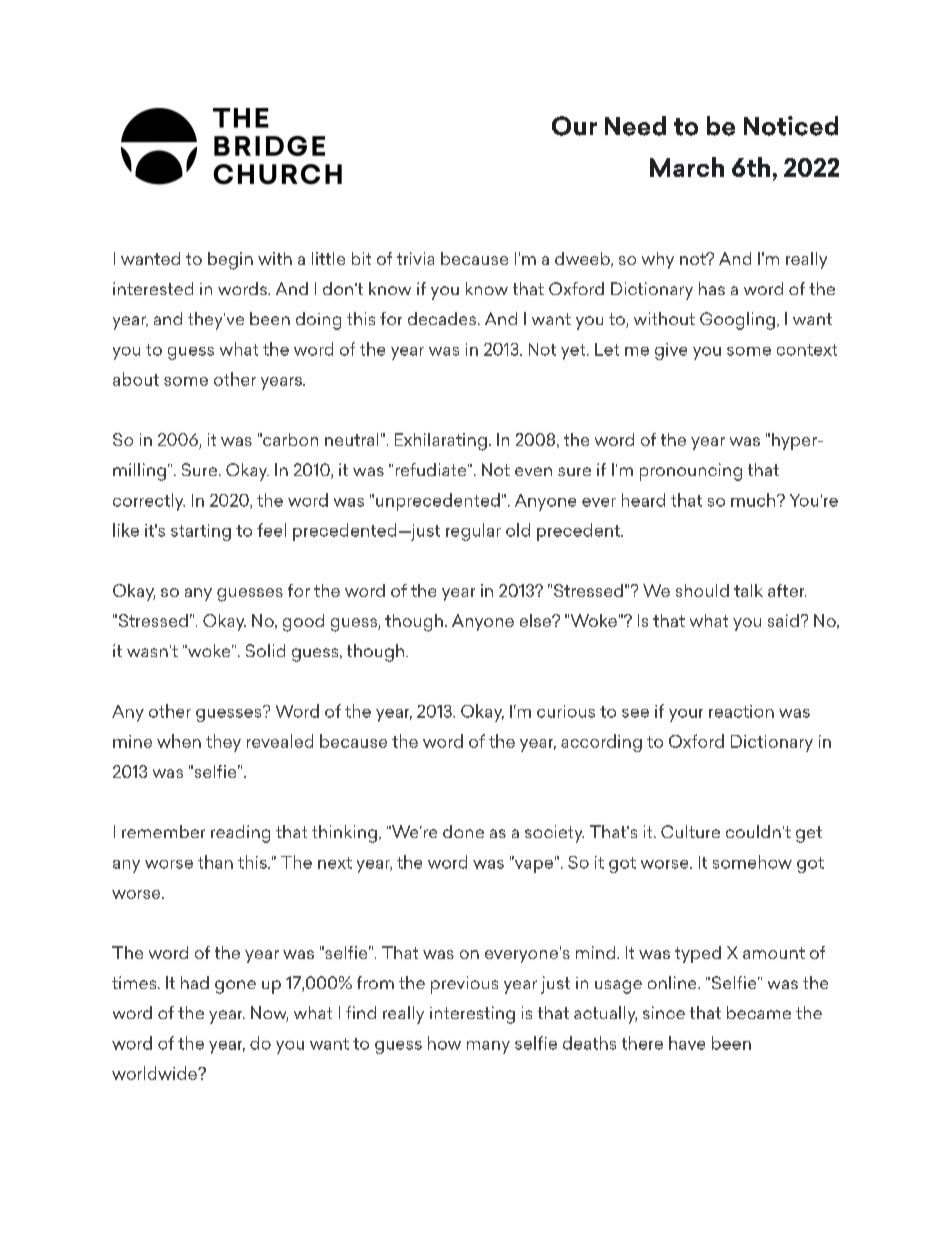 Image resolution: width=952 pixels, height=1233 pixels. I want to click on decades, so click(443, 318).
